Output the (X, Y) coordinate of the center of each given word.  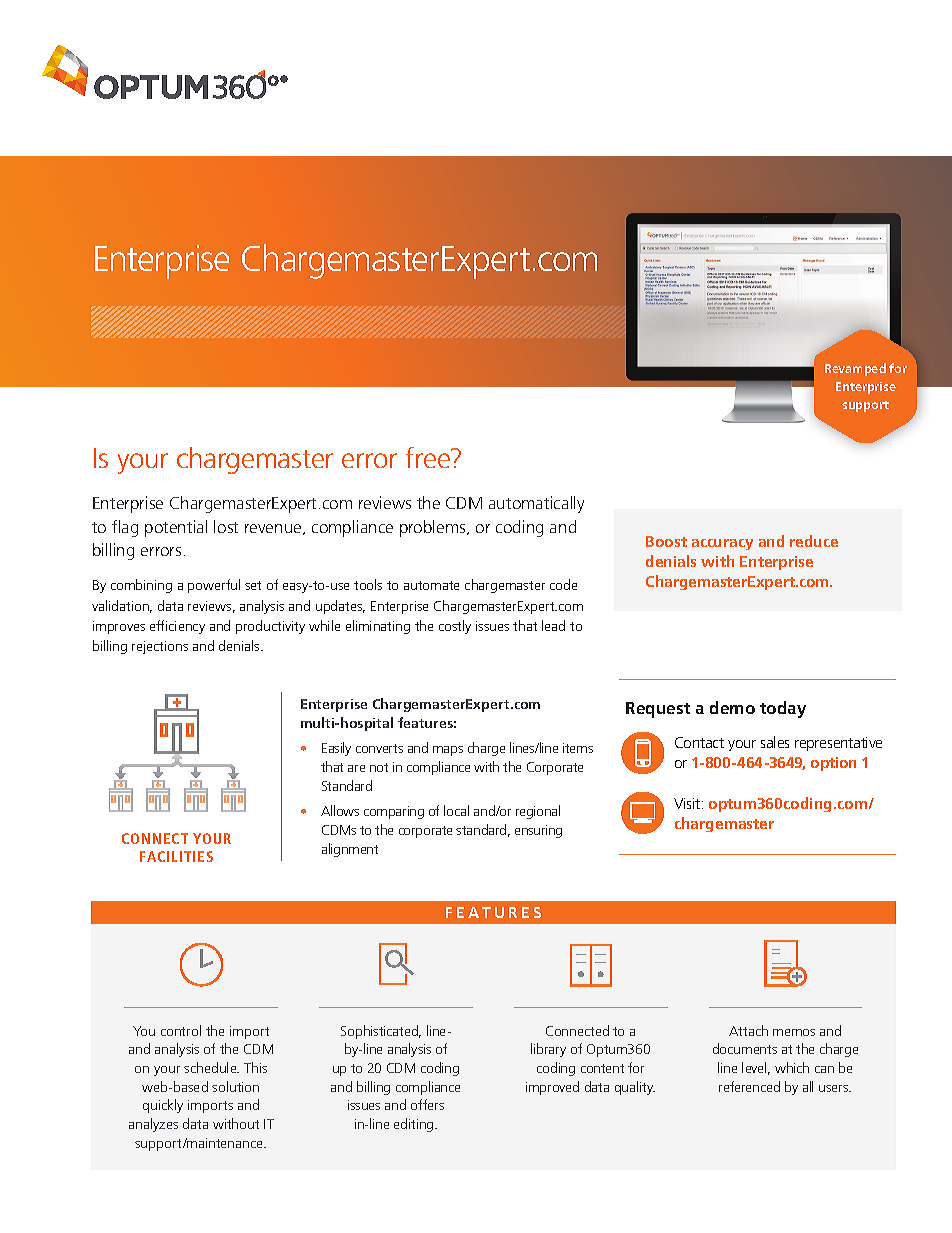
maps (448, 751)
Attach (748, 1030)
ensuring (538, 831)
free (429, 457)
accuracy (722, 544)
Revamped (855, 369)
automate (431, 585)
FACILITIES (176, 856)
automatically (536, 504)
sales (775, 742)
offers (427, 1104)
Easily (336, 749)
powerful (214, 586)
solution (235, 1086)
